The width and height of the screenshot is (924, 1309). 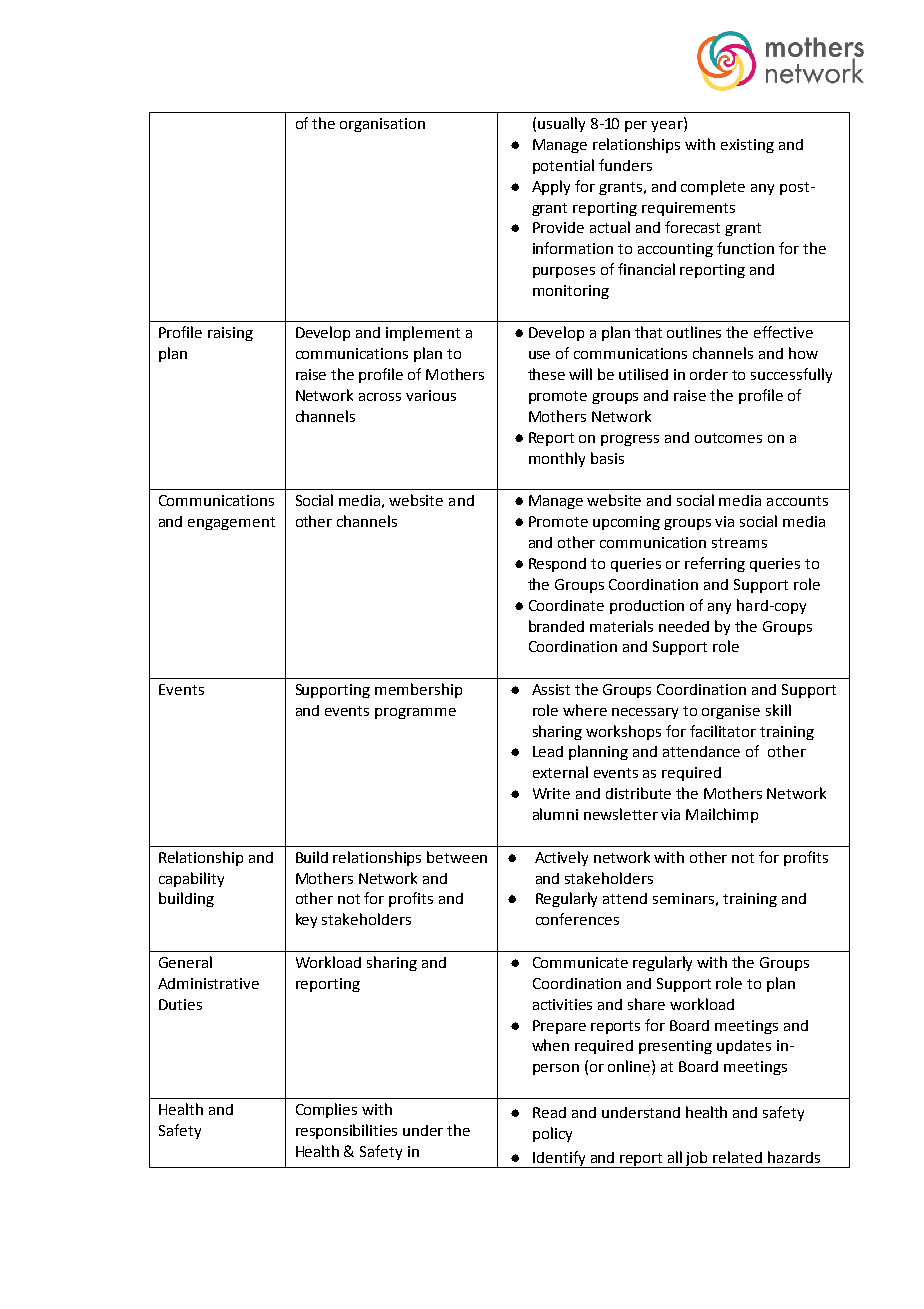 I want to click on existing, so click(x=747, y=146).
